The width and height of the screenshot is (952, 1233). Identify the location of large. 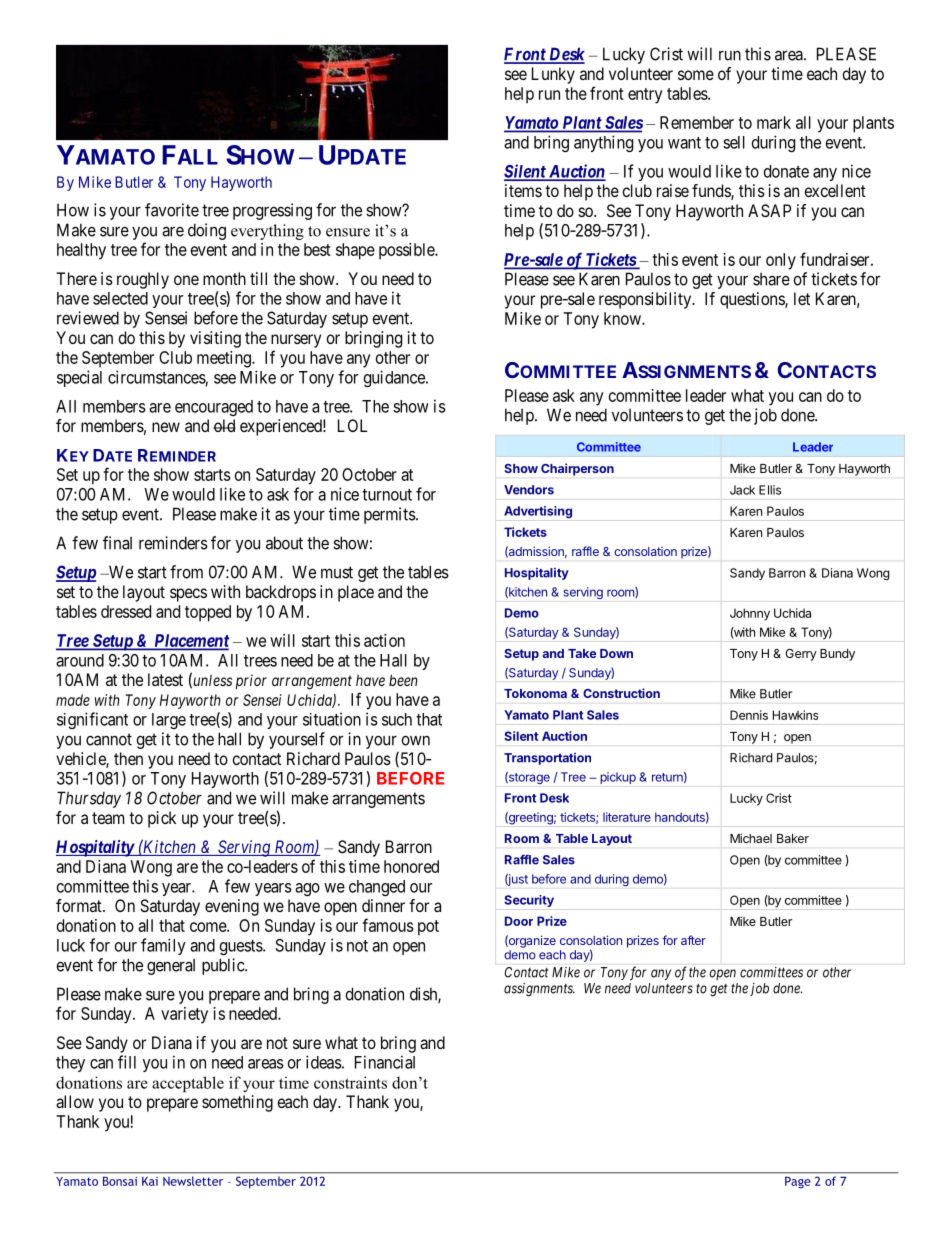
(169, 721).
